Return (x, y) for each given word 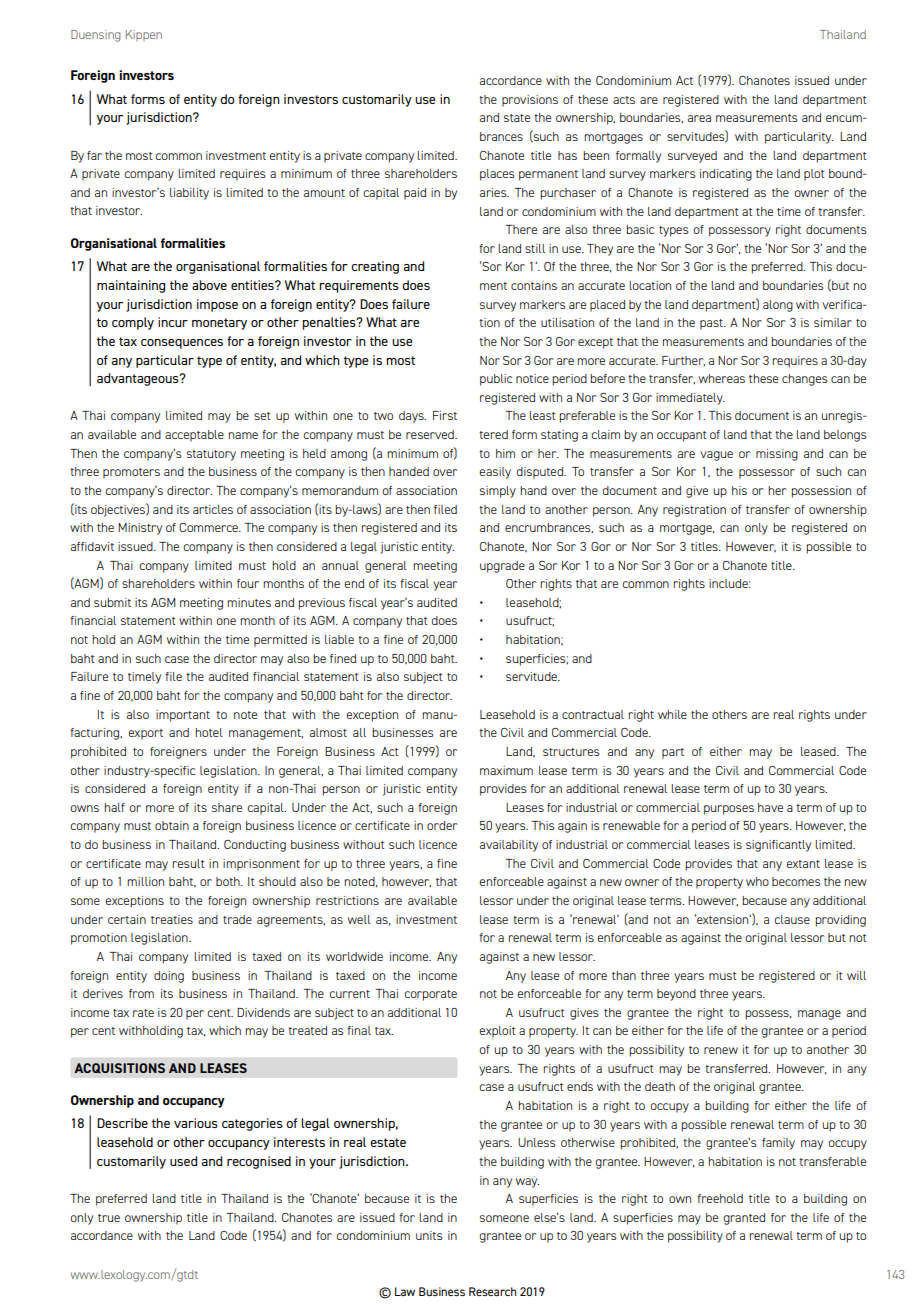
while (672, 714)
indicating (726, 175)
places (497, 175)
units (429, 1235)
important (183, 716)
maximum (506, 770)
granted (744, 1219)
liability (189, 194)
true (109, 1218)
